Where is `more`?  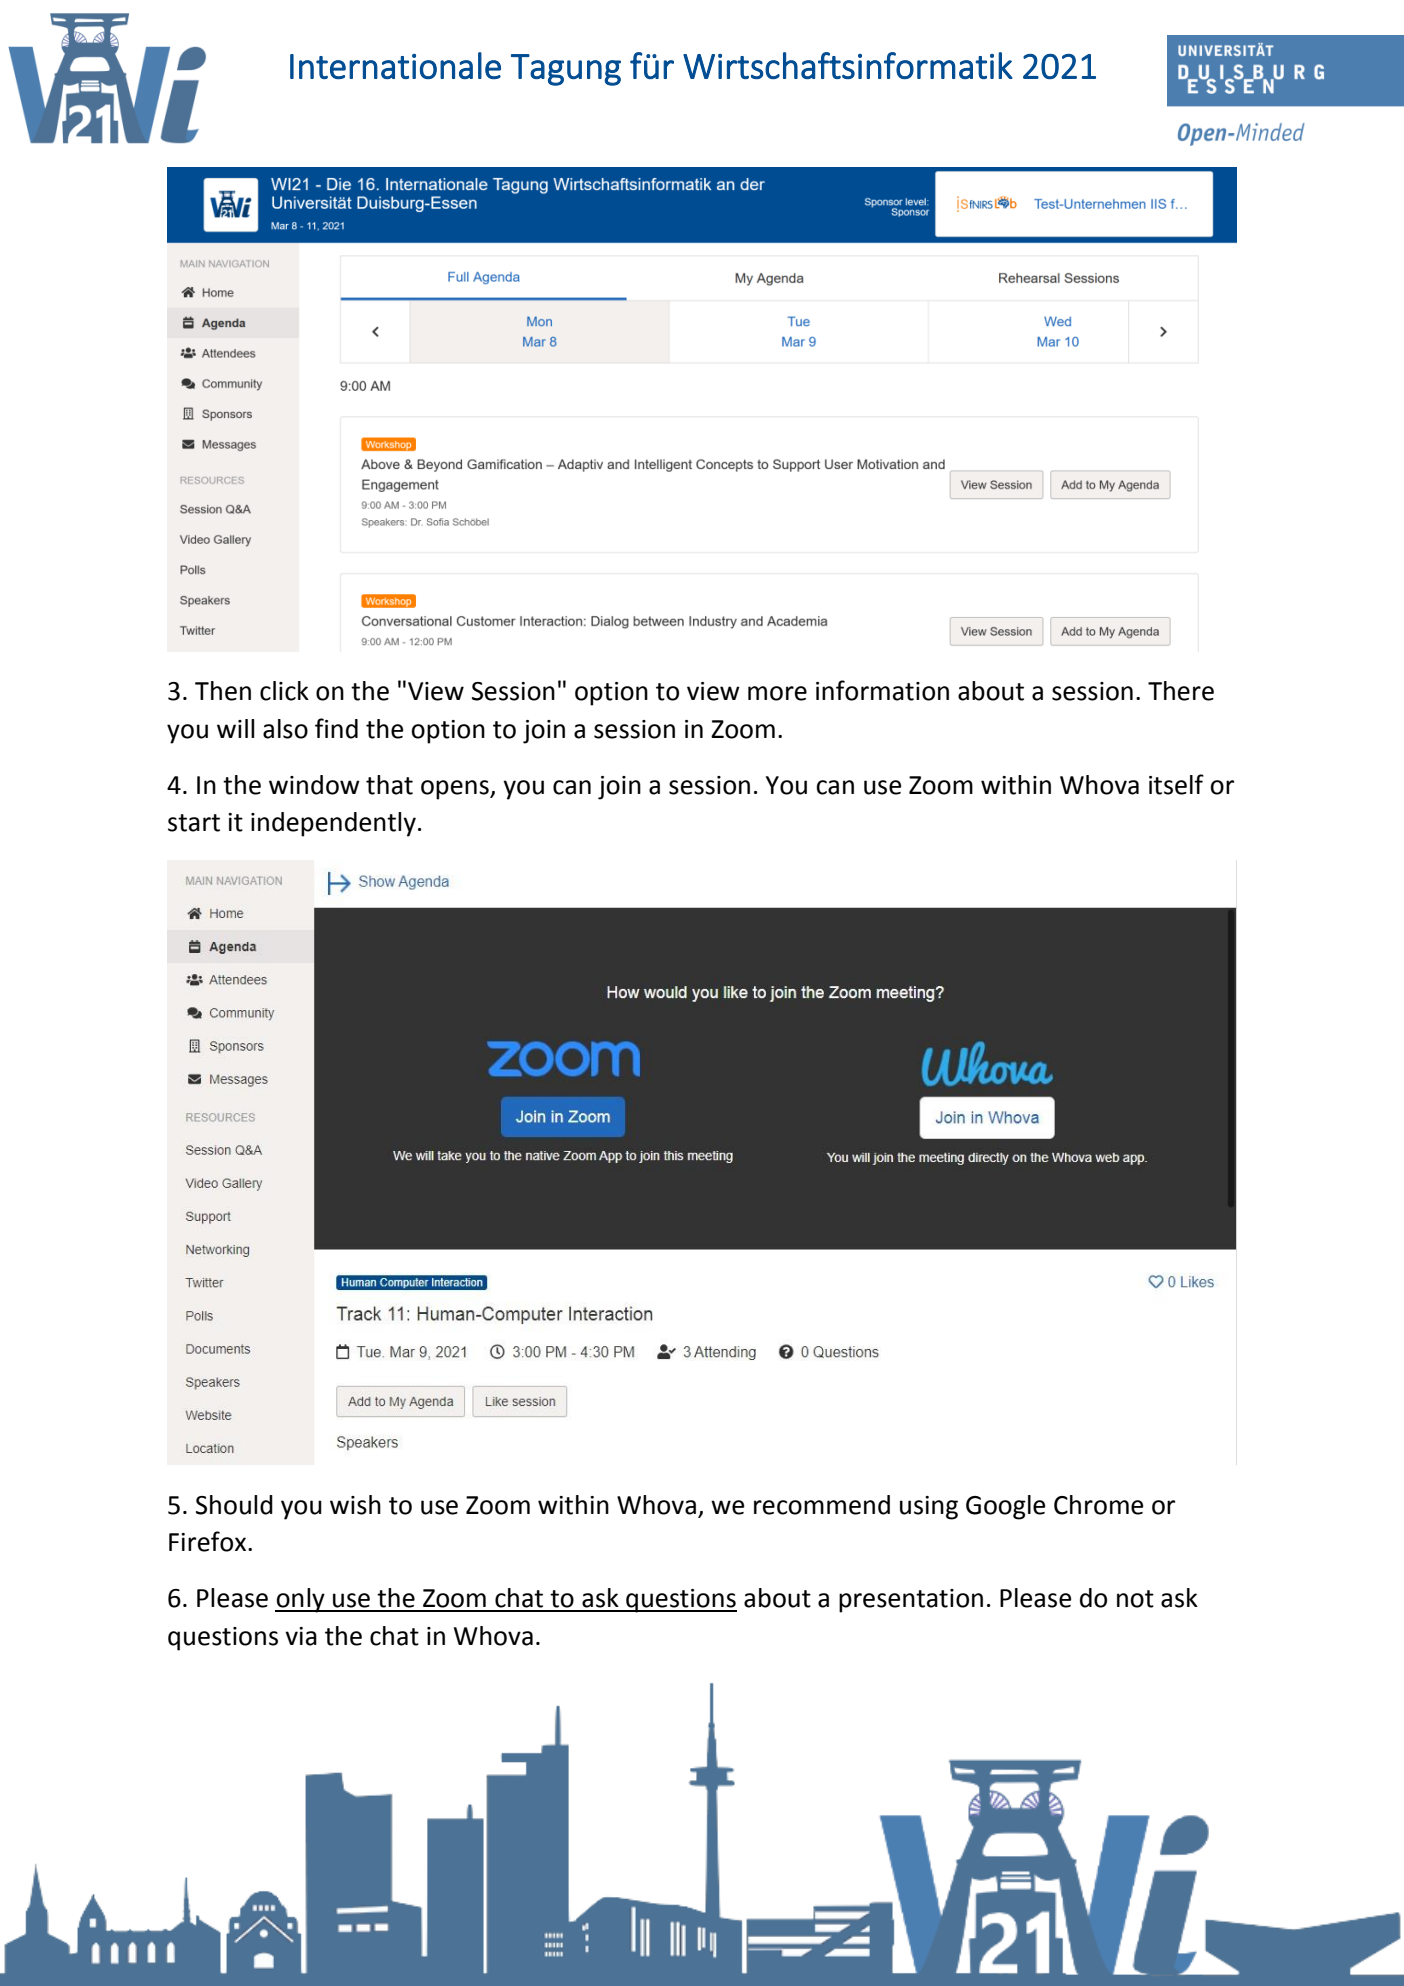 more is located at coordinates (777, 693).
